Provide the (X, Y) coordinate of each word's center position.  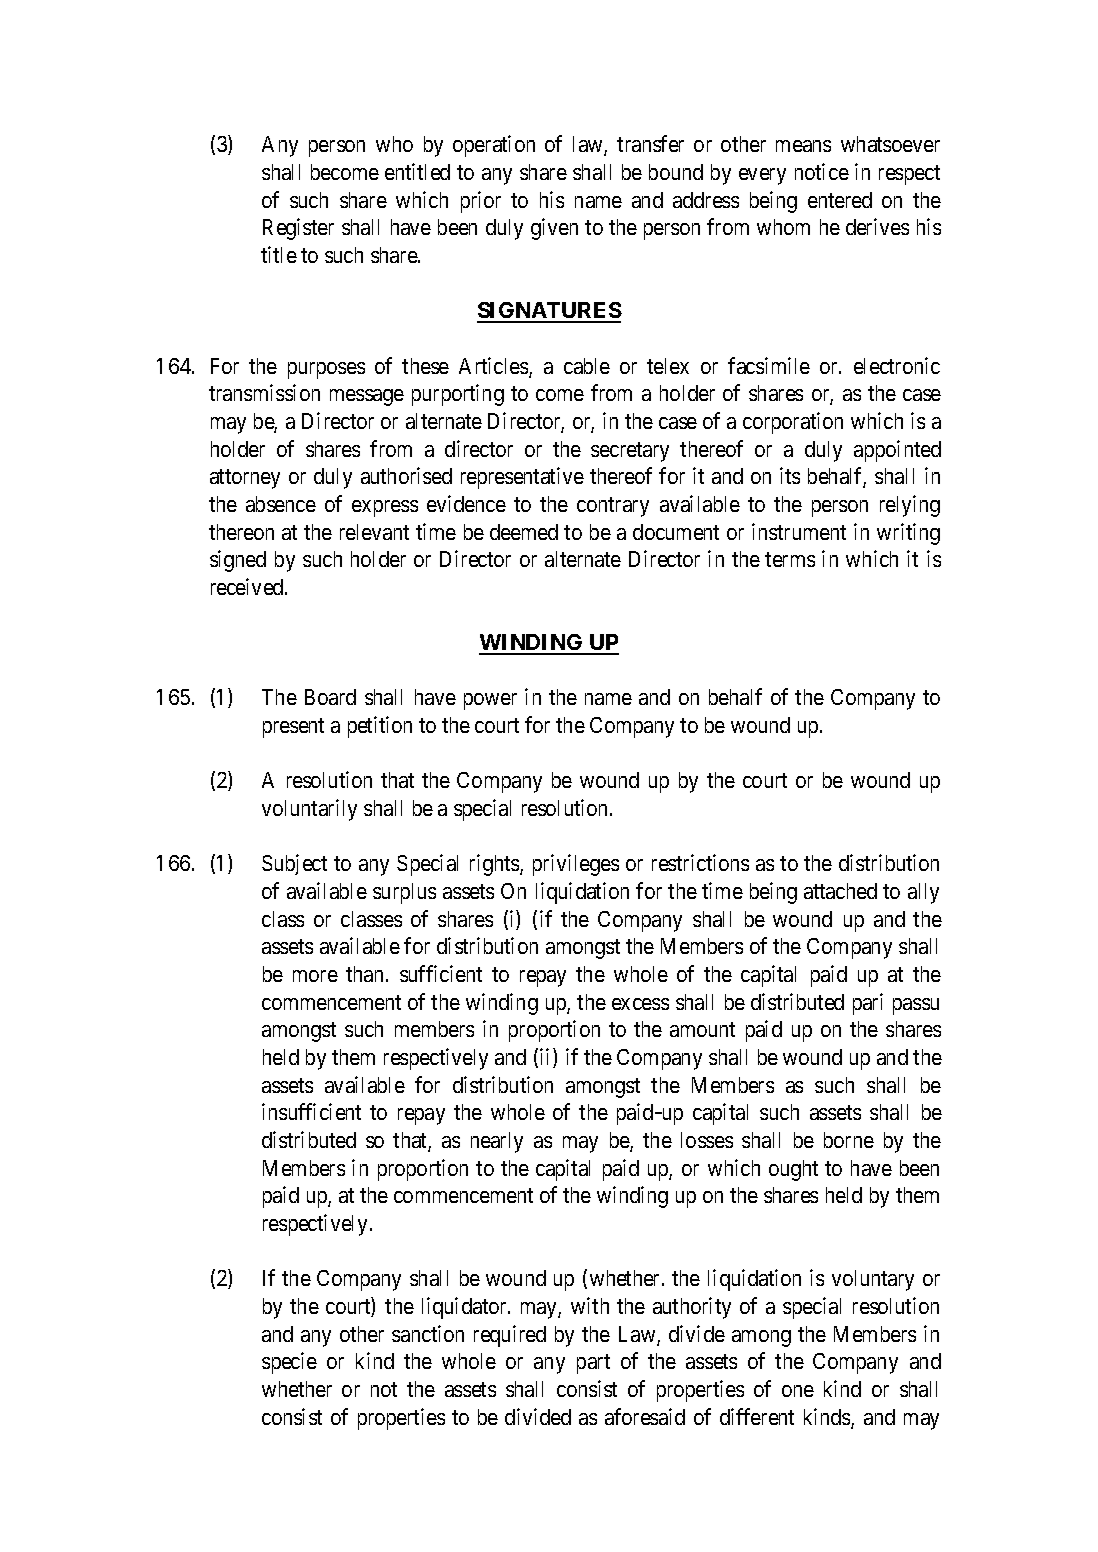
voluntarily (309, 810)
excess (640, 1004)
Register (298, 229)
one (798, 1391)
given (554, 229)
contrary (613, 507)
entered (840, 200)
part (593, 1364)
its (790, 475)
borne (849, 1140)
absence (281, 504)
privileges (576, 865)
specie (289, 1363)
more (315, 976)
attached (840, 891)
